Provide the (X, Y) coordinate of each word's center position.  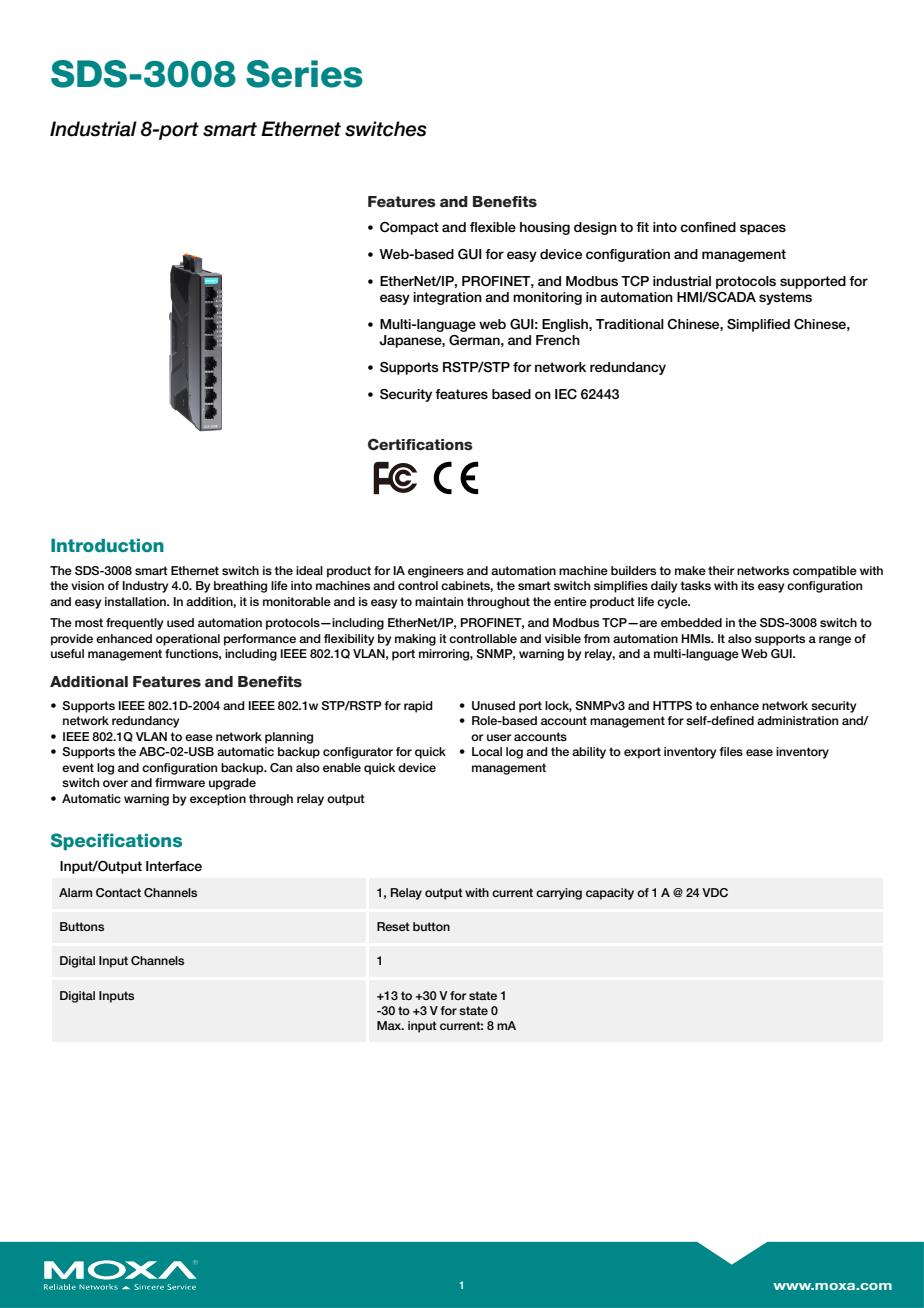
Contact (118, 892)
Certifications (420, 444)
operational (188, 640)
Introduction (107, 545)
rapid (418, 707)
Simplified (758, 325)
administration (797, 720)
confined (708, 227)
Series (304, 74)
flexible (493, 227)
